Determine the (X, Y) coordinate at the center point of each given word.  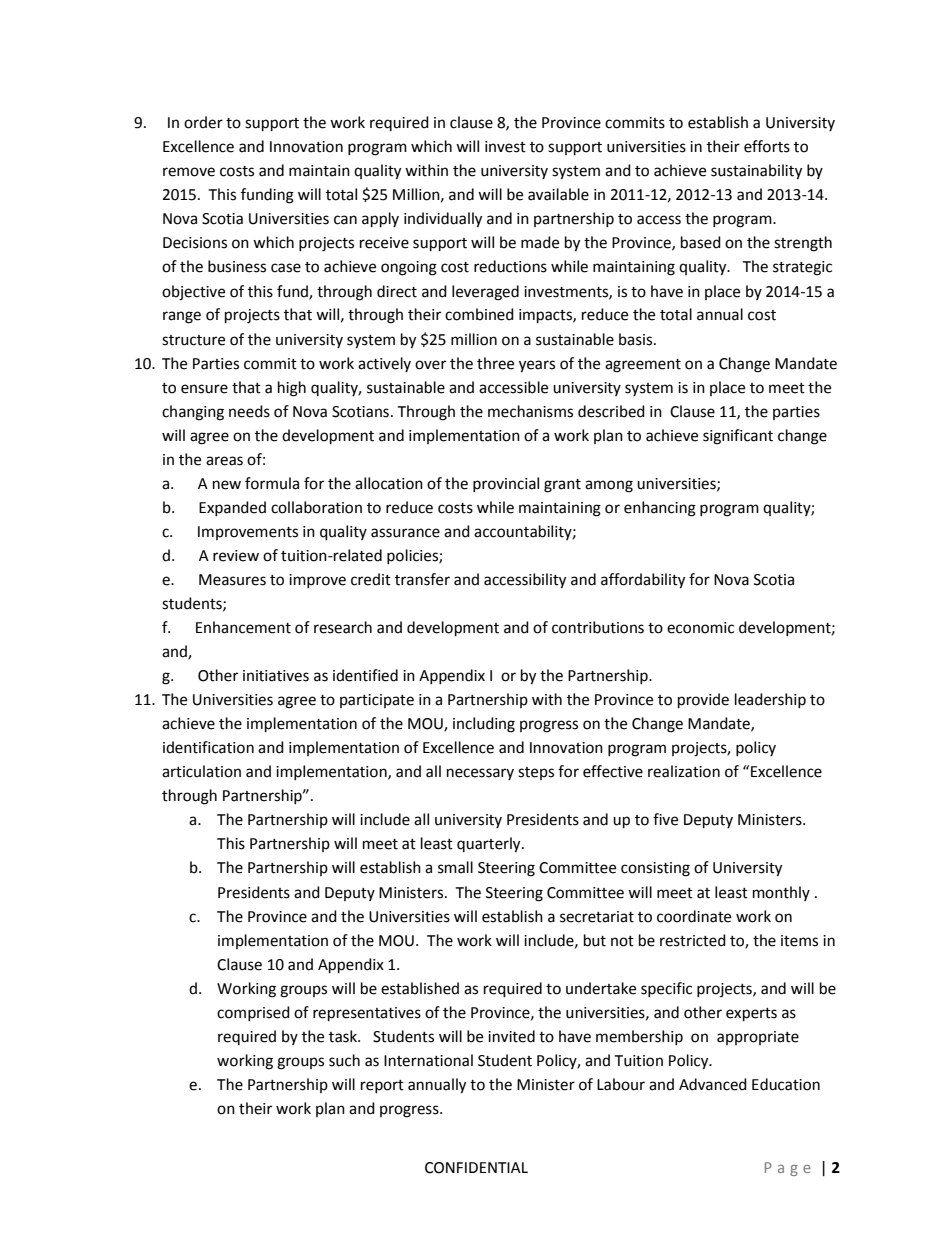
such (344, 1060)
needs (249, 411)
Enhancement (243, 627)
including (484, 725)
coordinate (694, 916)
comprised (253, 1013)
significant (738, 437)
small (455, 867)
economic (700, 628)
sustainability (756, 172)
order (203, 122)
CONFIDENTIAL (476, 1168)
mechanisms (530, 411)
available (558, 194)
